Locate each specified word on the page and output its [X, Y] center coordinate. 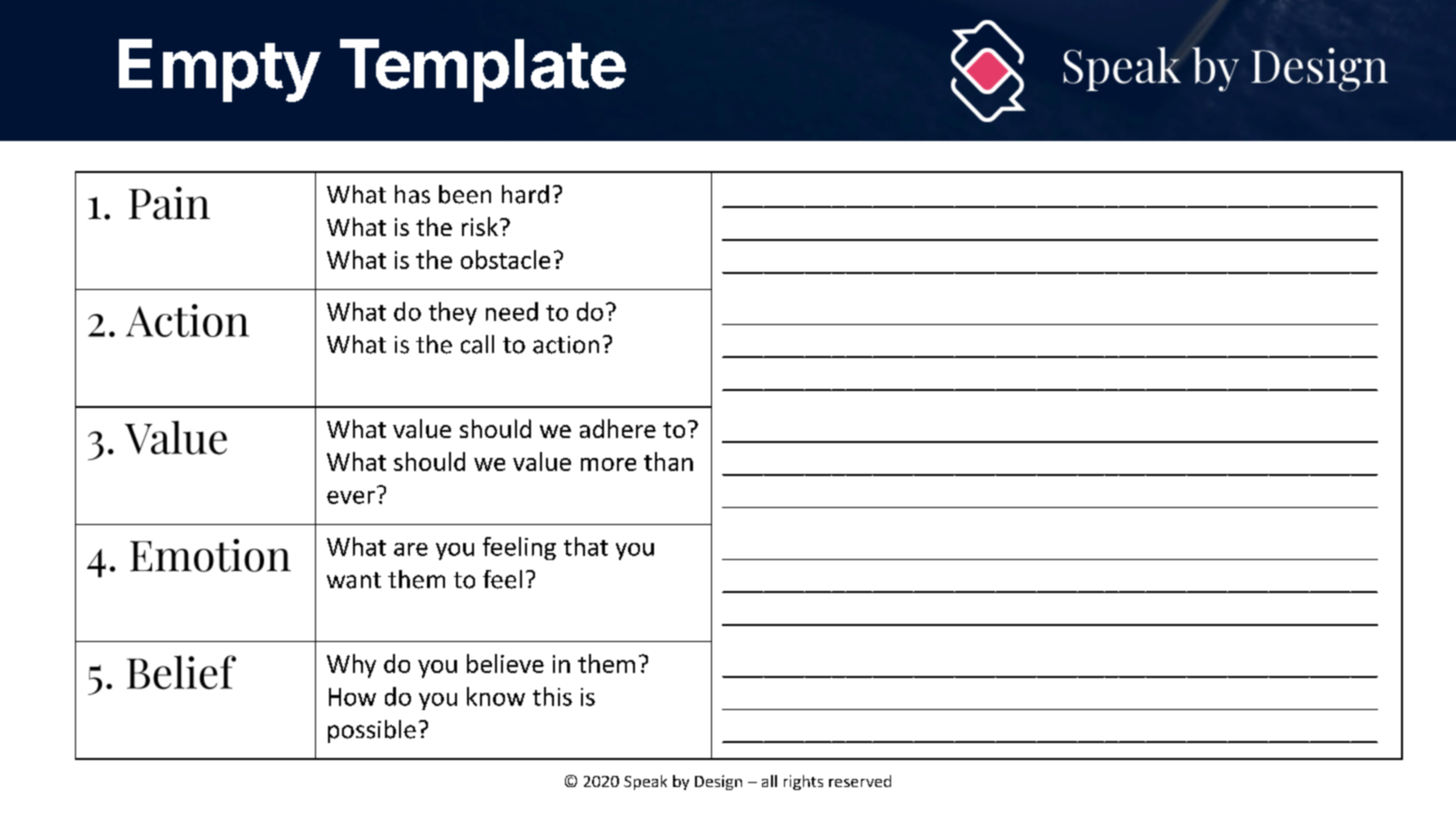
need [512, 311]
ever [351, 497]
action [566, 345]
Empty [219, 70]
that [586, 546]
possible [372, 731]
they [453, 313]
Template [483, 70]
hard [525, 194]
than [668, 461]
